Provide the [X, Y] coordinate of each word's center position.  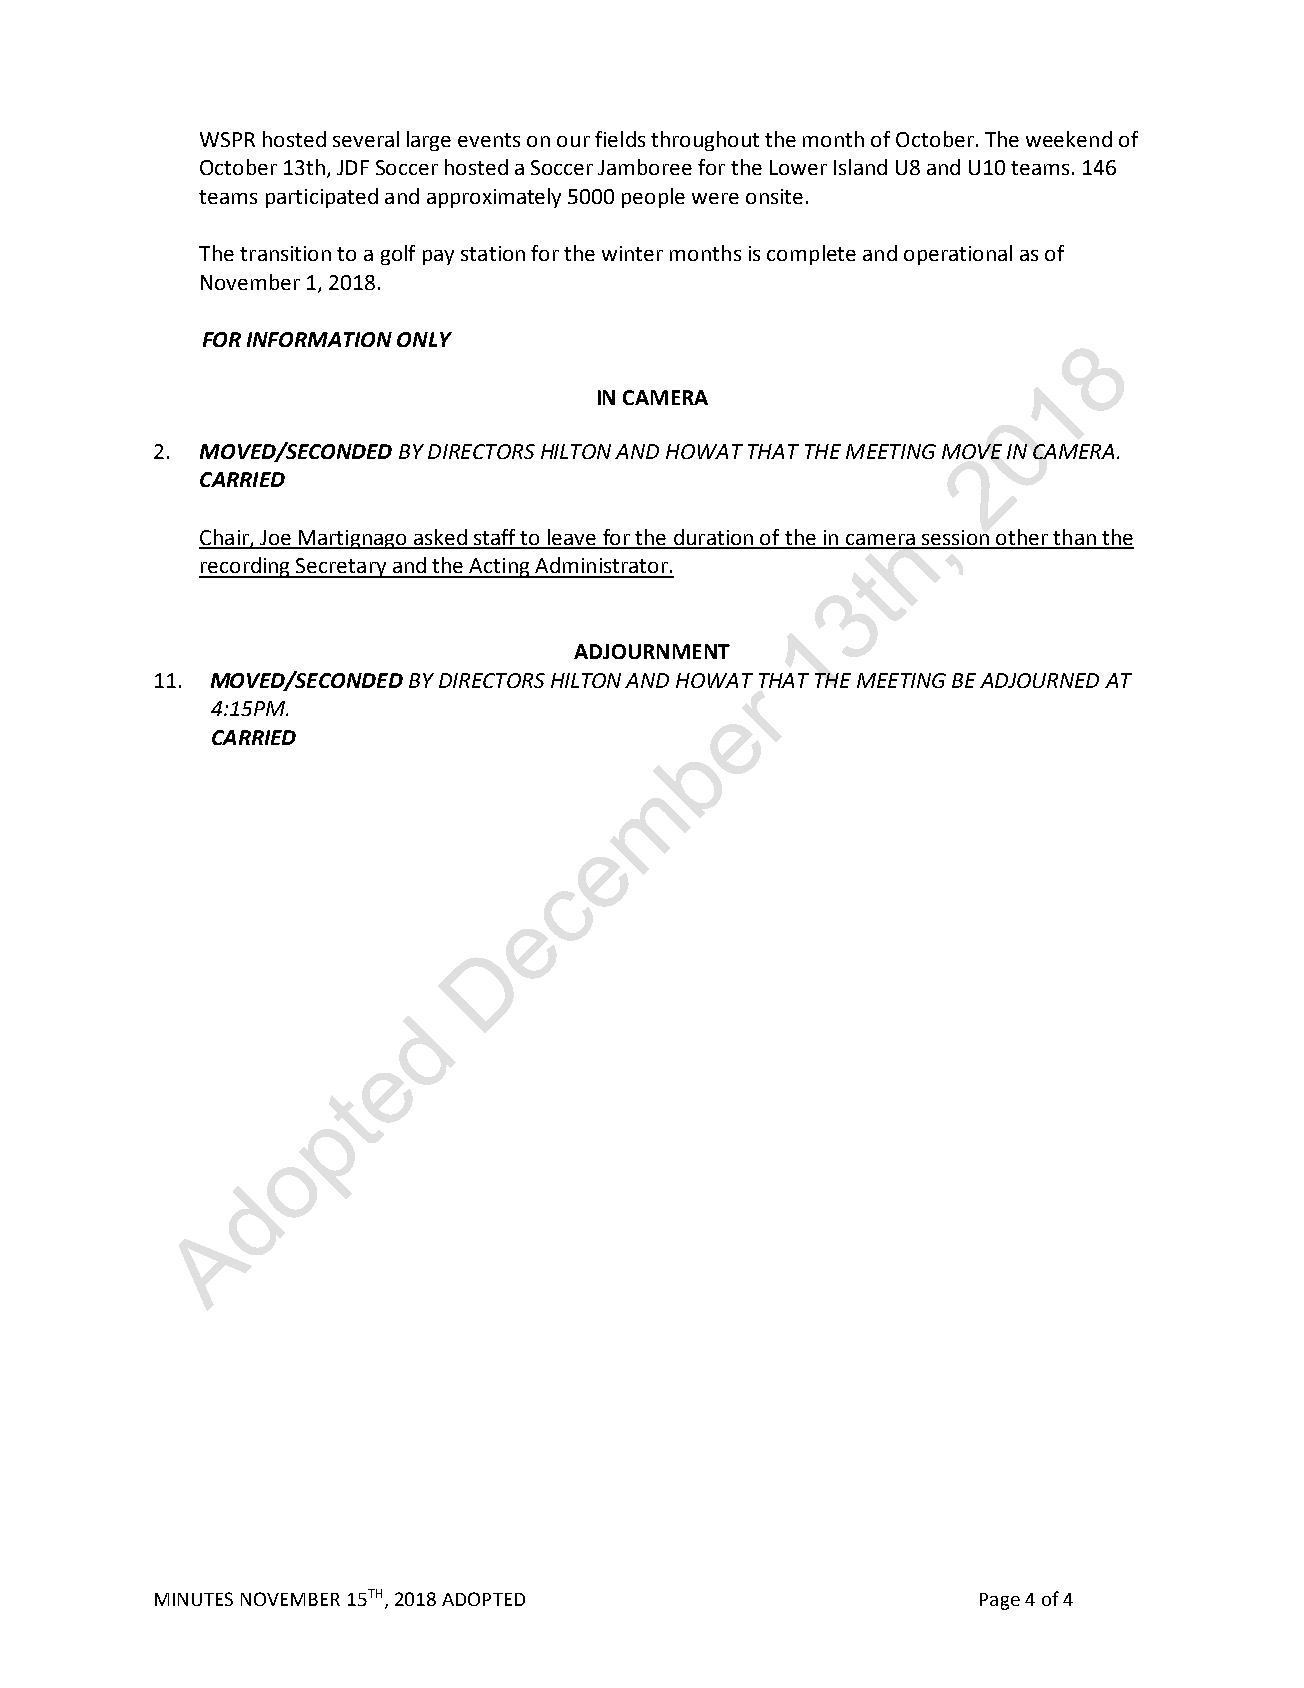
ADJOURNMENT [652, 651]
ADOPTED [483, 1599]
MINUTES [194, 1599]
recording [246, 567]
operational [958, 255]
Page [1000, 1601]
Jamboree [645, 167]
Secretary [341, 568]
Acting [500, 568]
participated [322, 198]
